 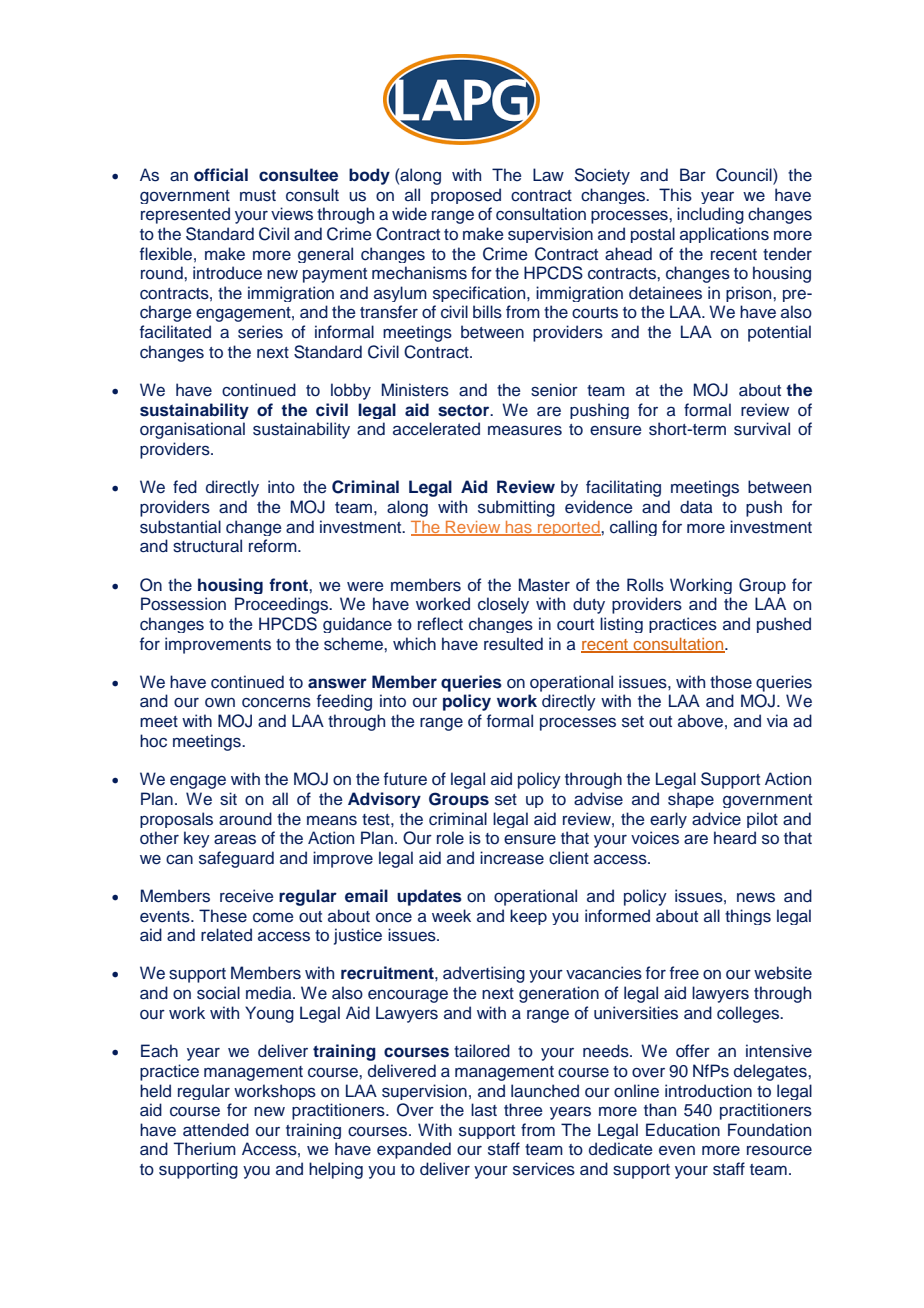 I want to click on organisational, so click(x=192, y=430).
